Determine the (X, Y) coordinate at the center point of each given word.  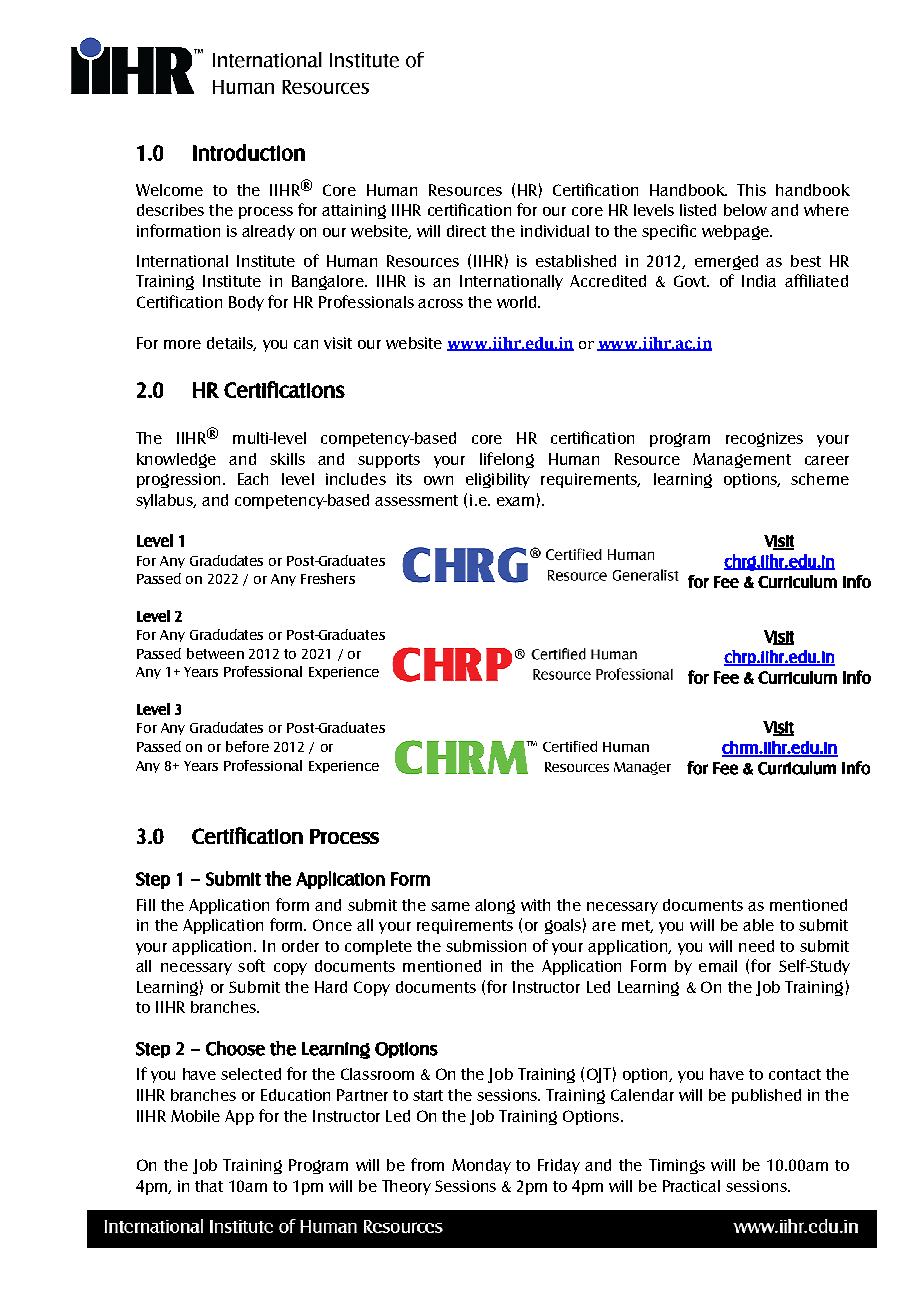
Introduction (249, 152)
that (209, 1186)
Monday (481, 1166)
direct (466, 231)
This (751, 190)
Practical (691, 1186)
